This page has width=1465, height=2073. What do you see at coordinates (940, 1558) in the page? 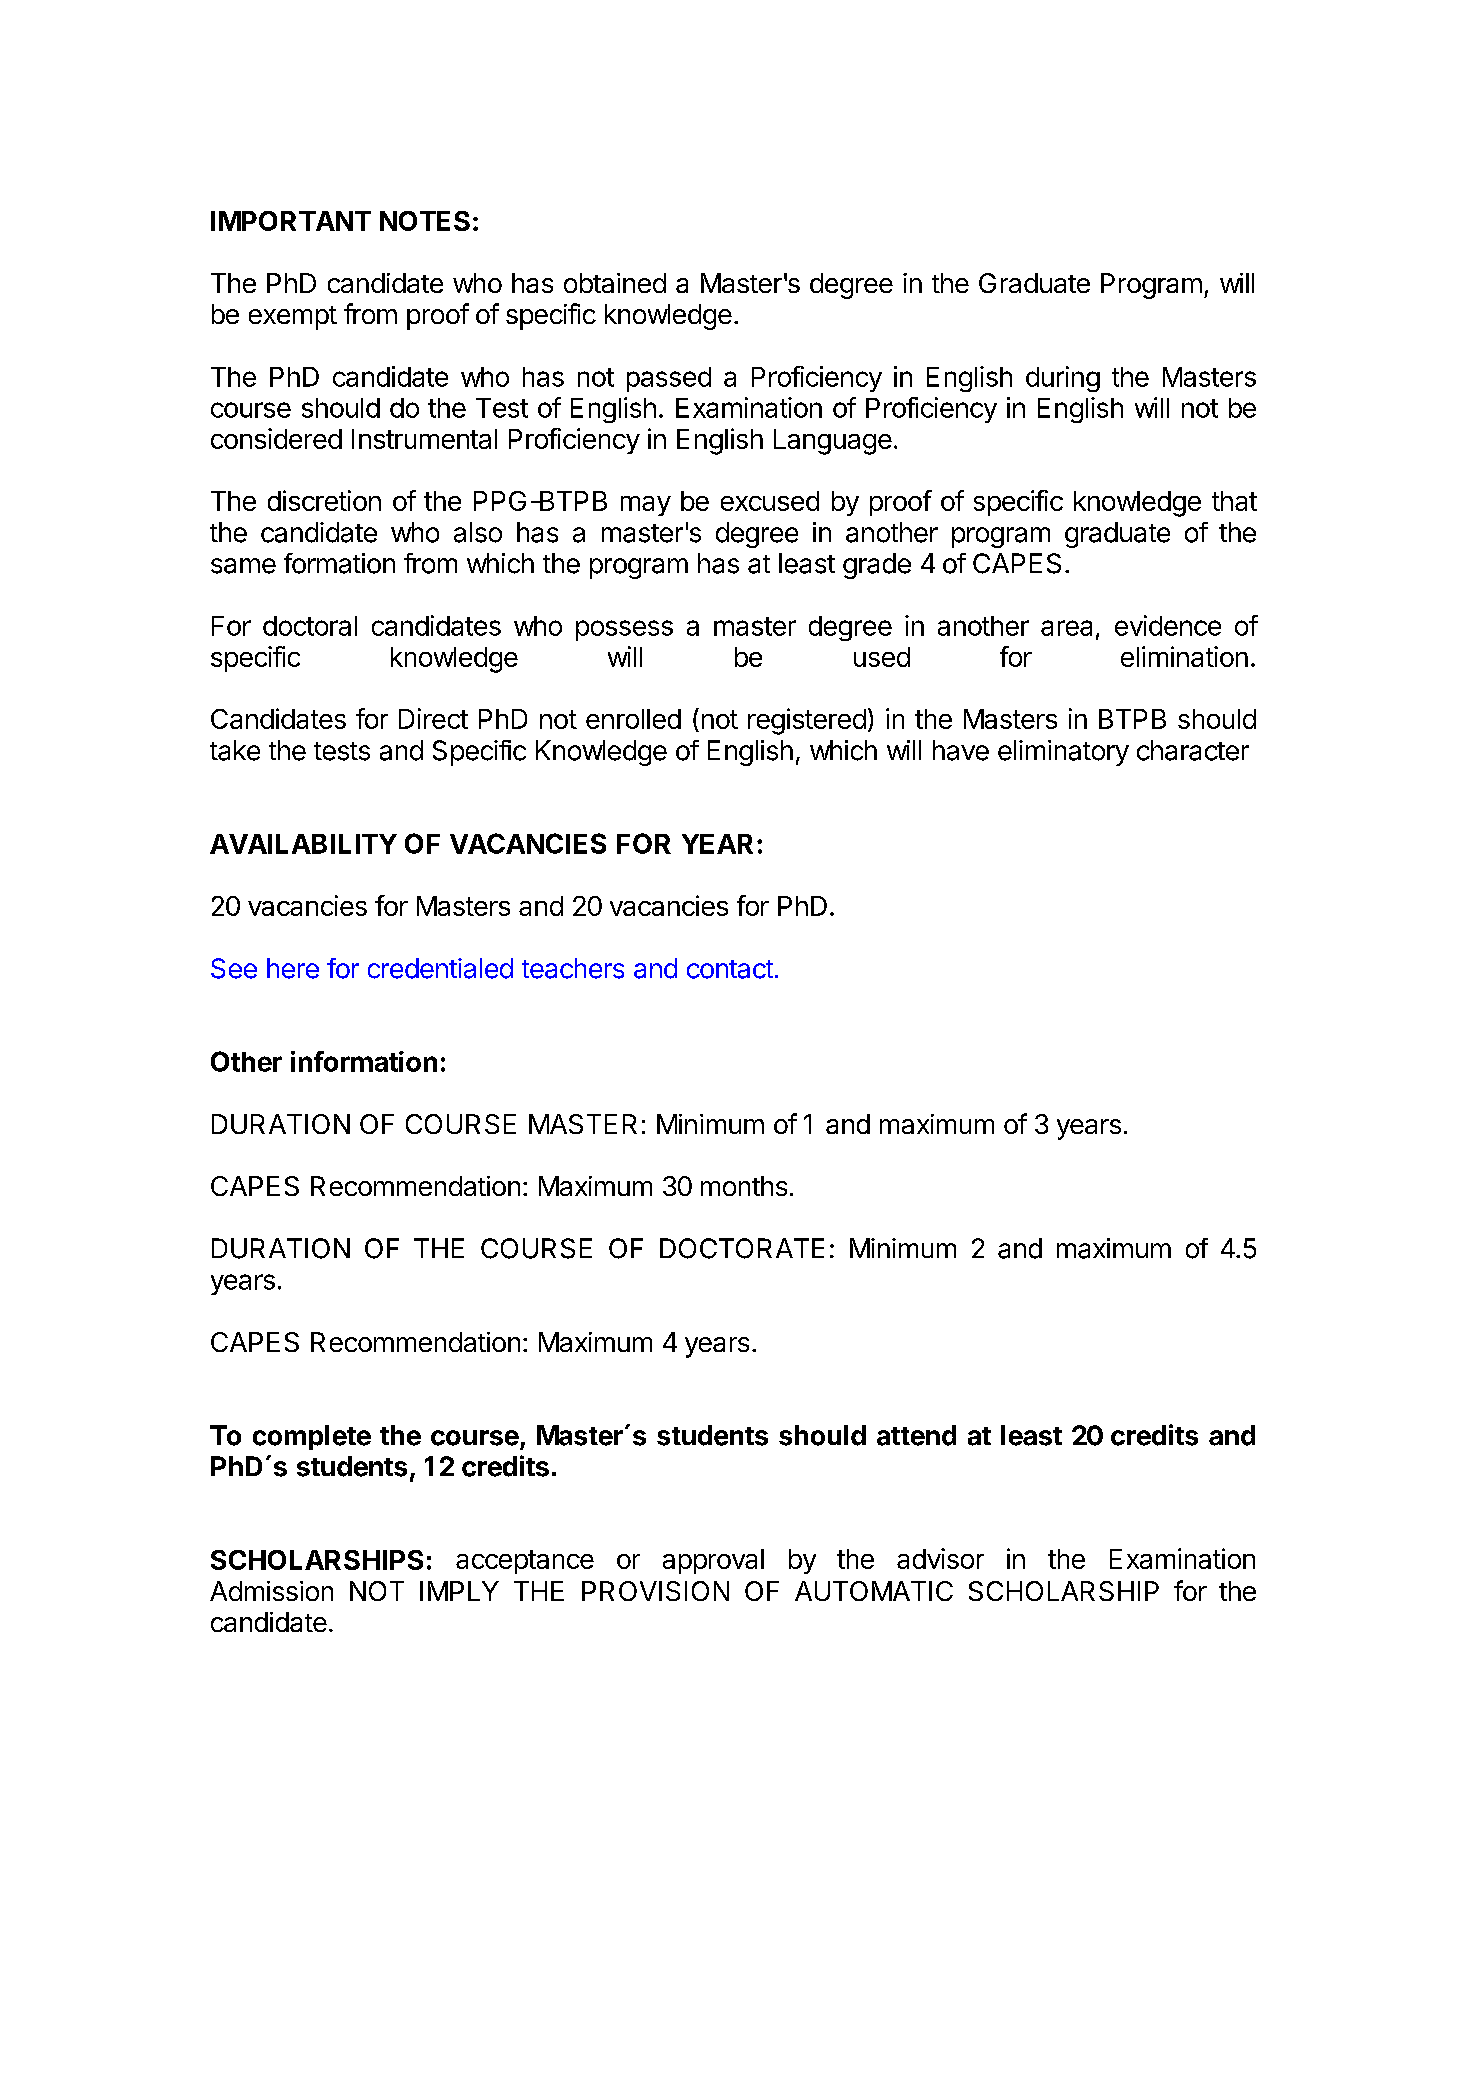
I see `advisor` at bounding box center [940, 1558].
